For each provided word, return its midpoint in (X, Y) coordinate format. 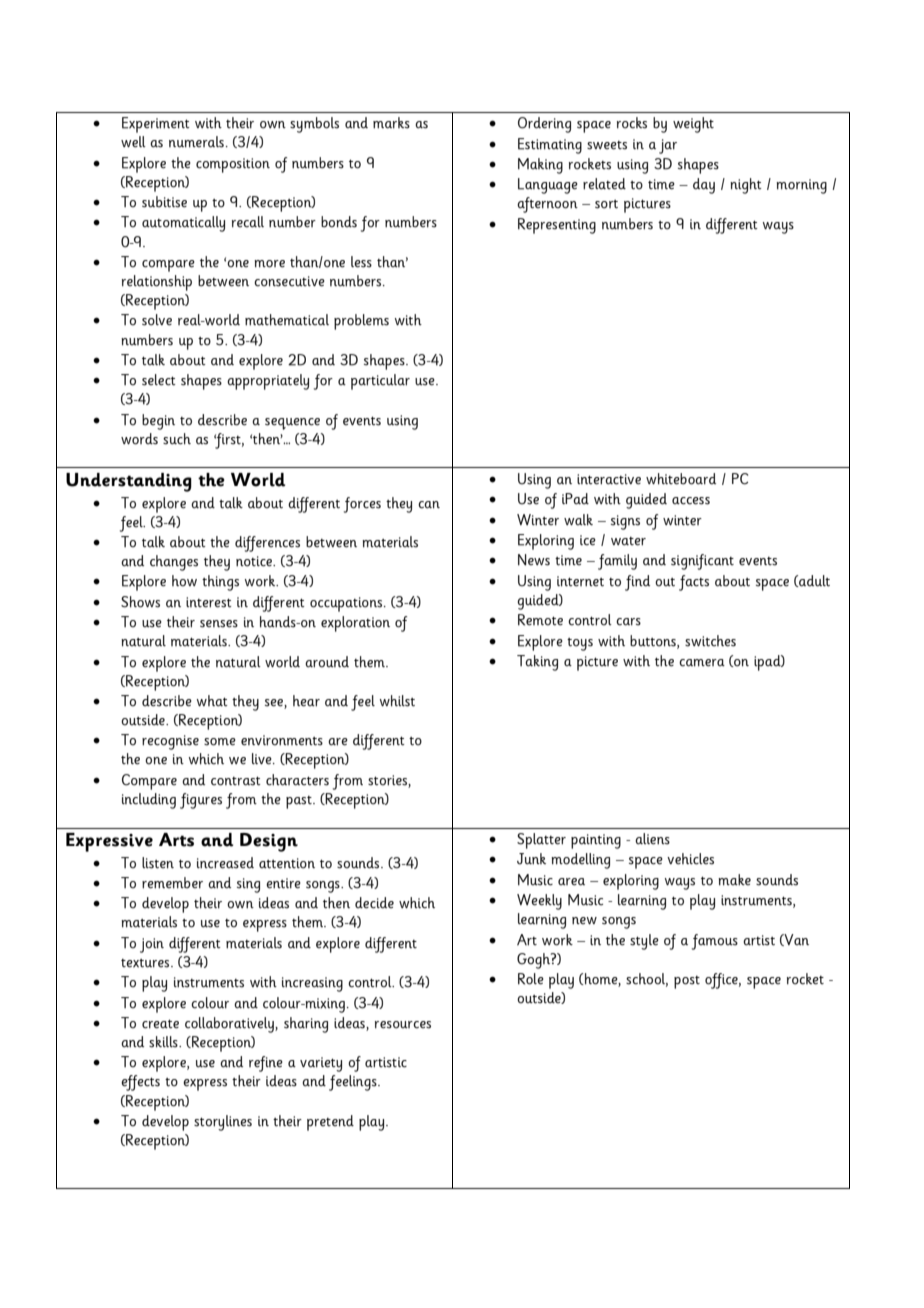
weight (693, 125)
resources (403, 1025)
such (177, 439)
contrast (236, 781)
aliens (652, 839)
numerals (196, 142)
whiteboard (681, 479)
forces (362, 505)
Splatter (541, 841)
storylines (223, 1123)
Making (540, 166)
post (687, 982)
